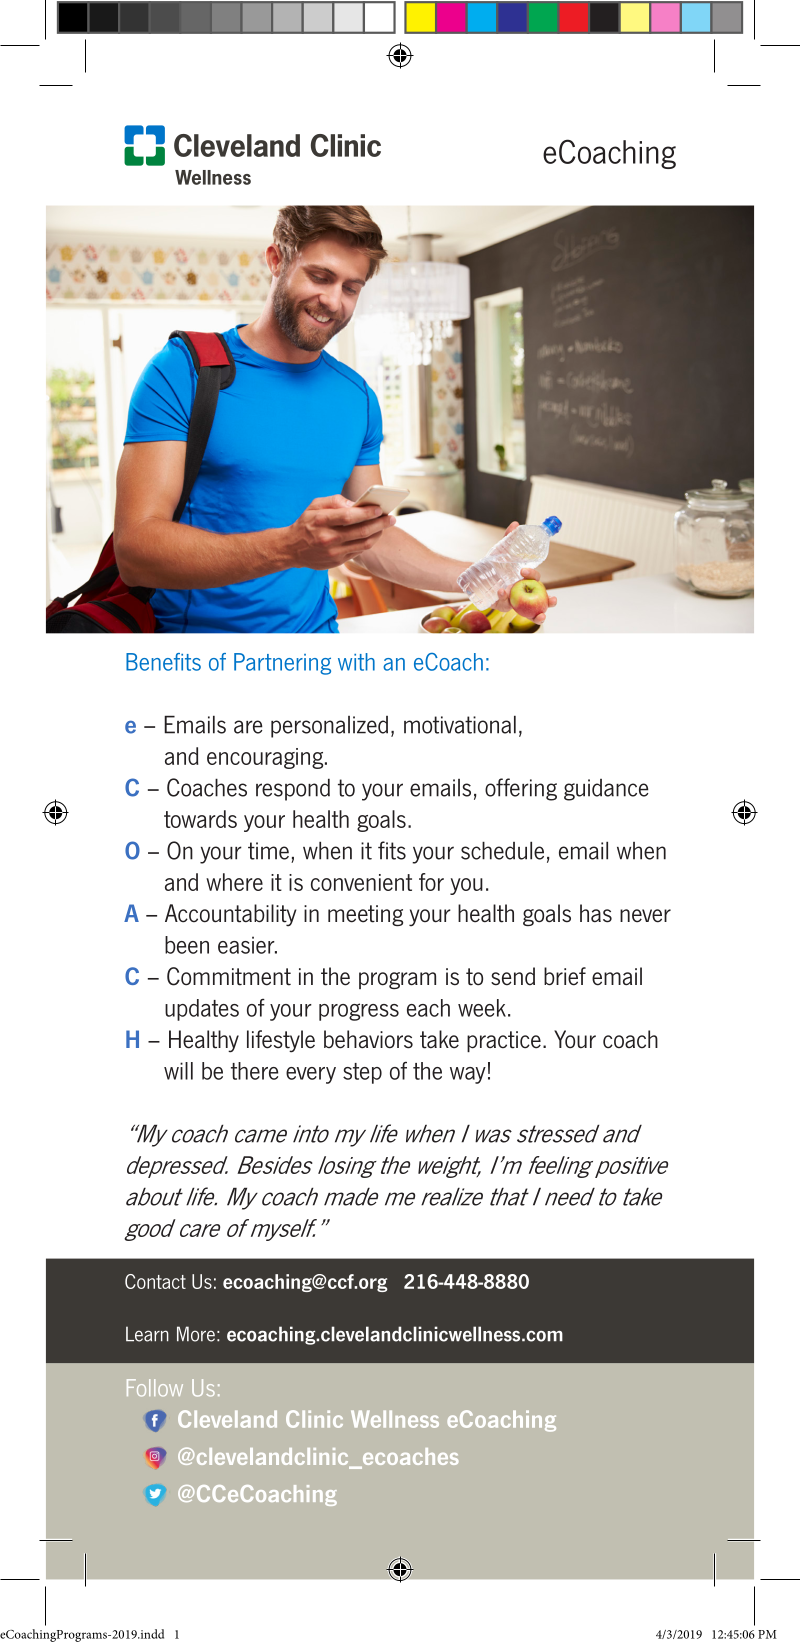 This page has height=1645, width=800. What do you see at coordinates (468, 1075) in the page?
I see `way` at bounding box center [468, 1075].
